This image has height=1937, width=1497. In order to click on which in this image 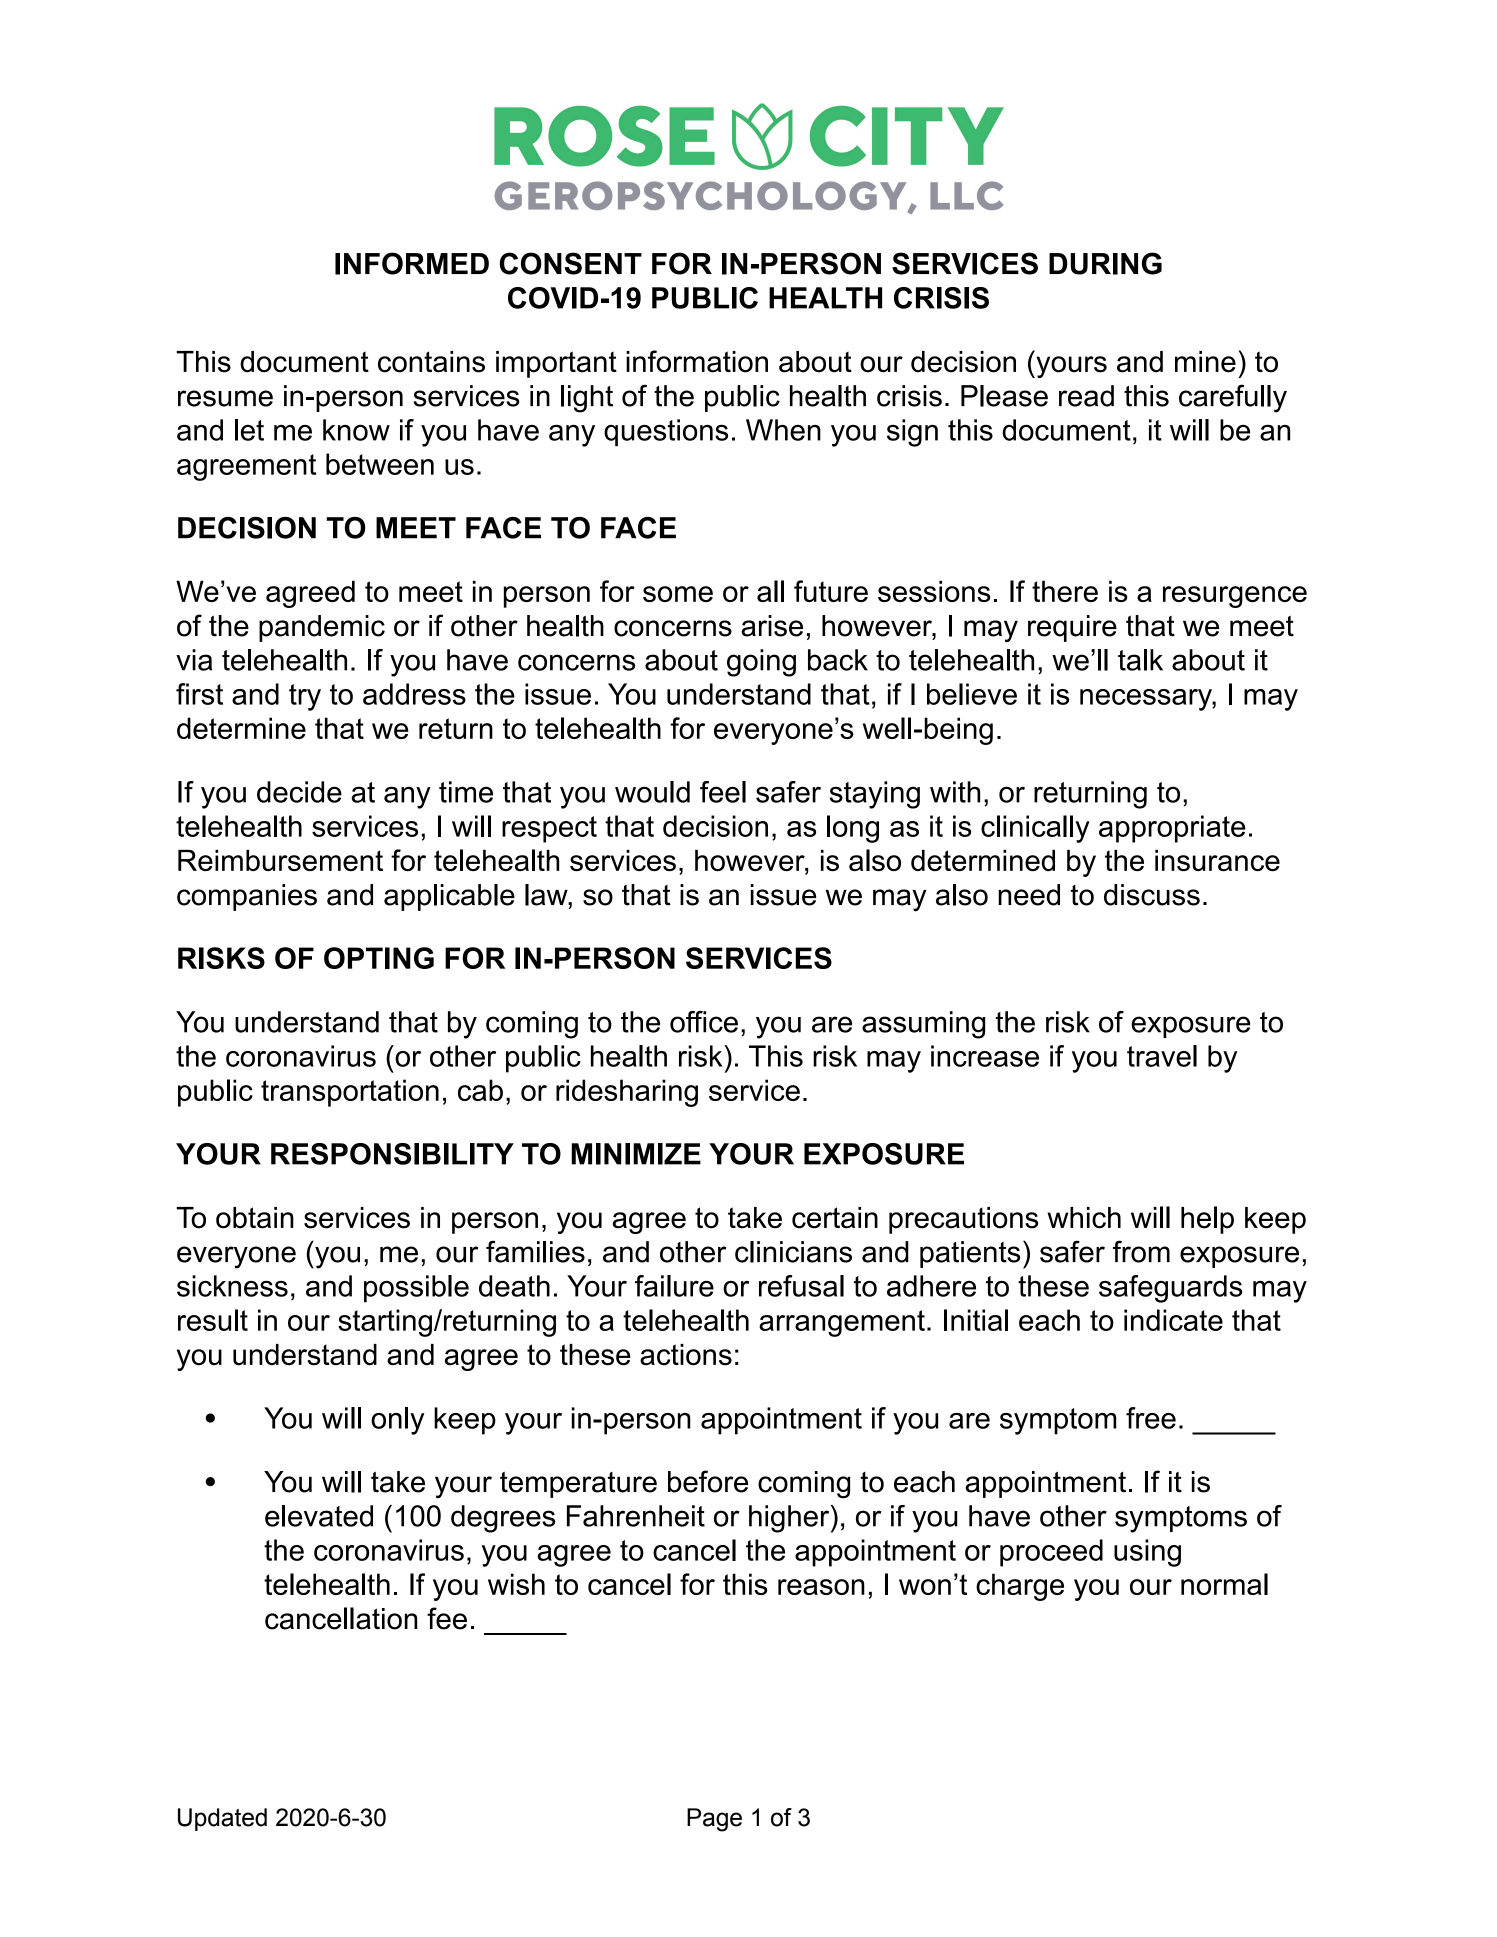, I will do `click(1084, 1218)`.
